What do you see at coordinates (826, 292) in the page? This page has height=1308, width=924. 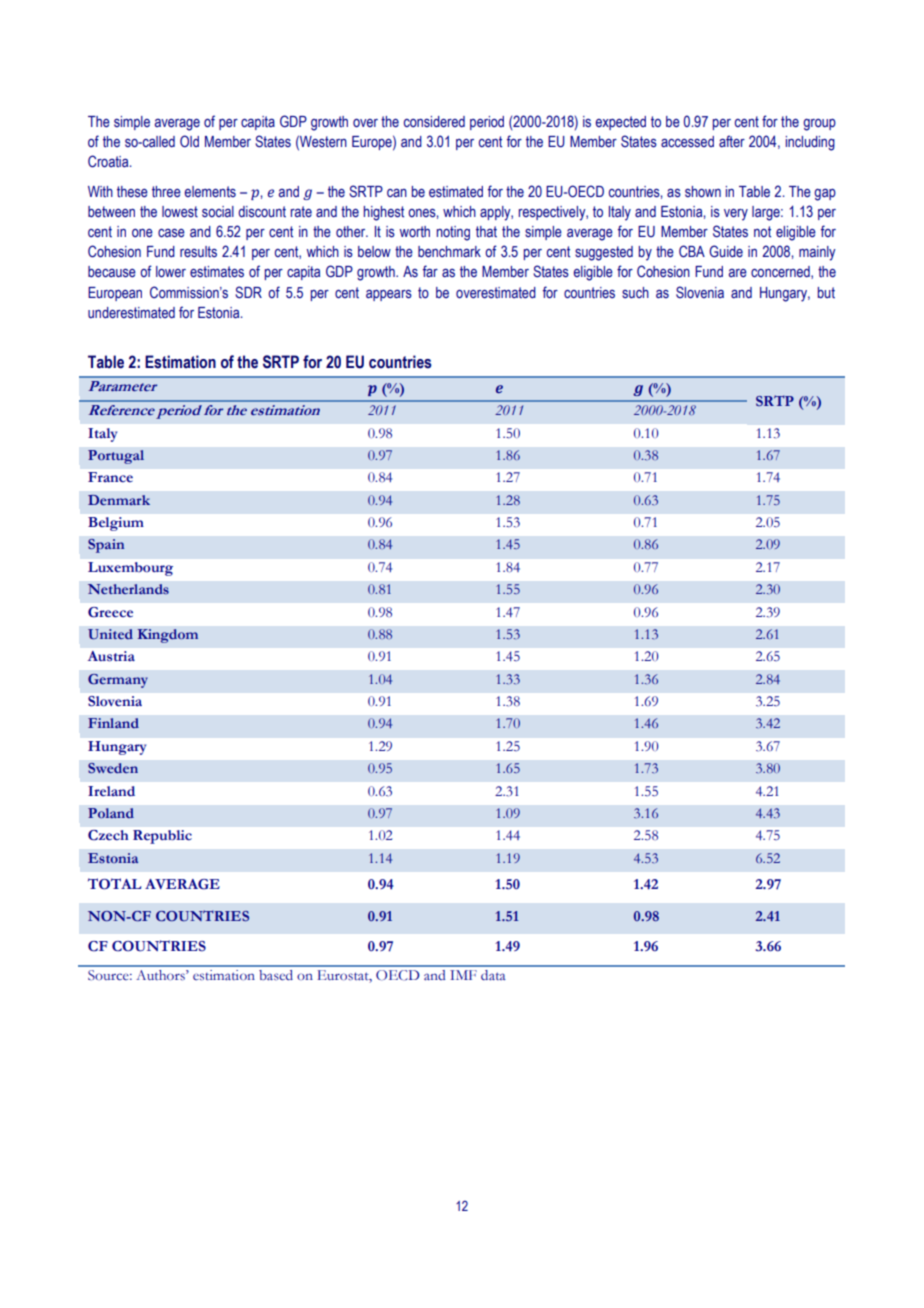 I see `but` at bounding box center [826, 292].
